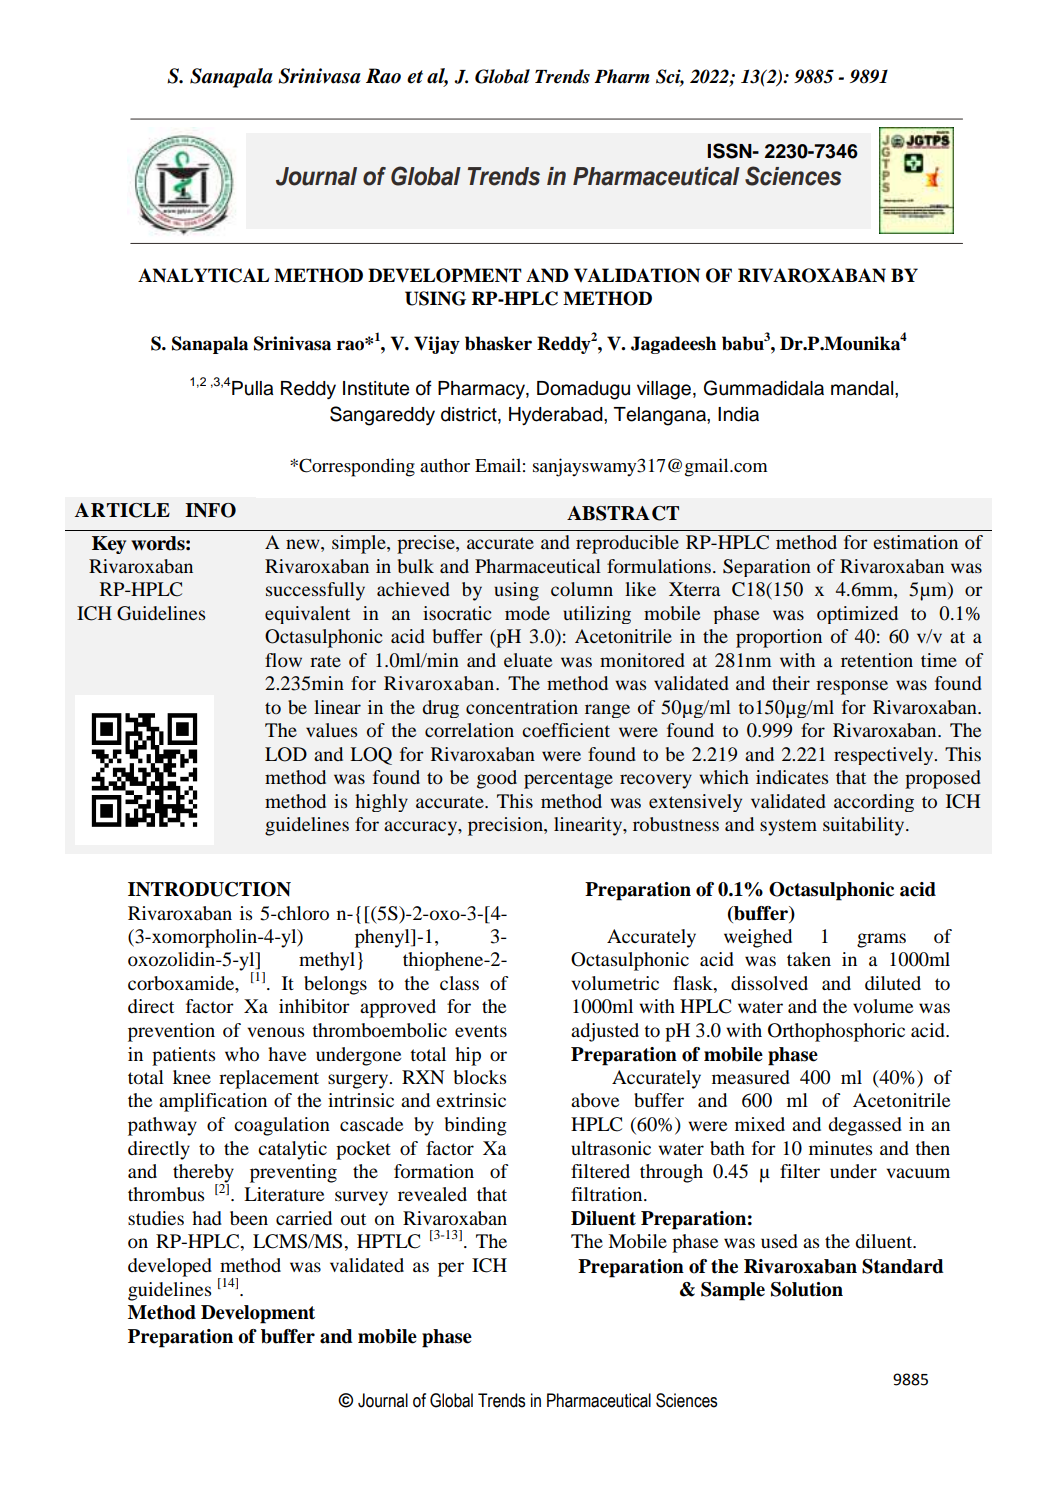 This page has height=1496, width=1057. I want to click on blocks, so click(480, 1077).
